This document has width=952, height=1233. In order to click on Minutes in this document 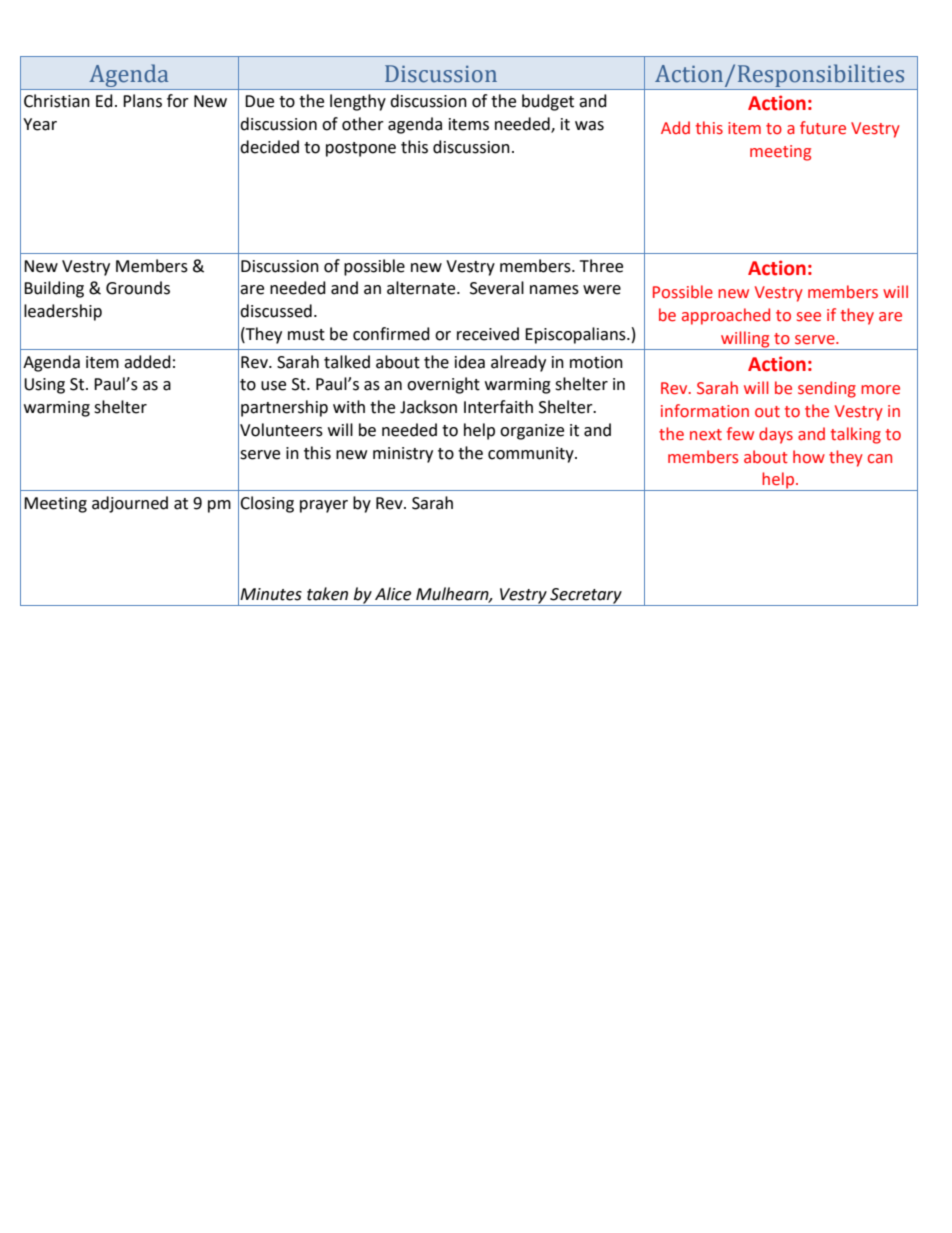, I will do `click(271, 594)`.
